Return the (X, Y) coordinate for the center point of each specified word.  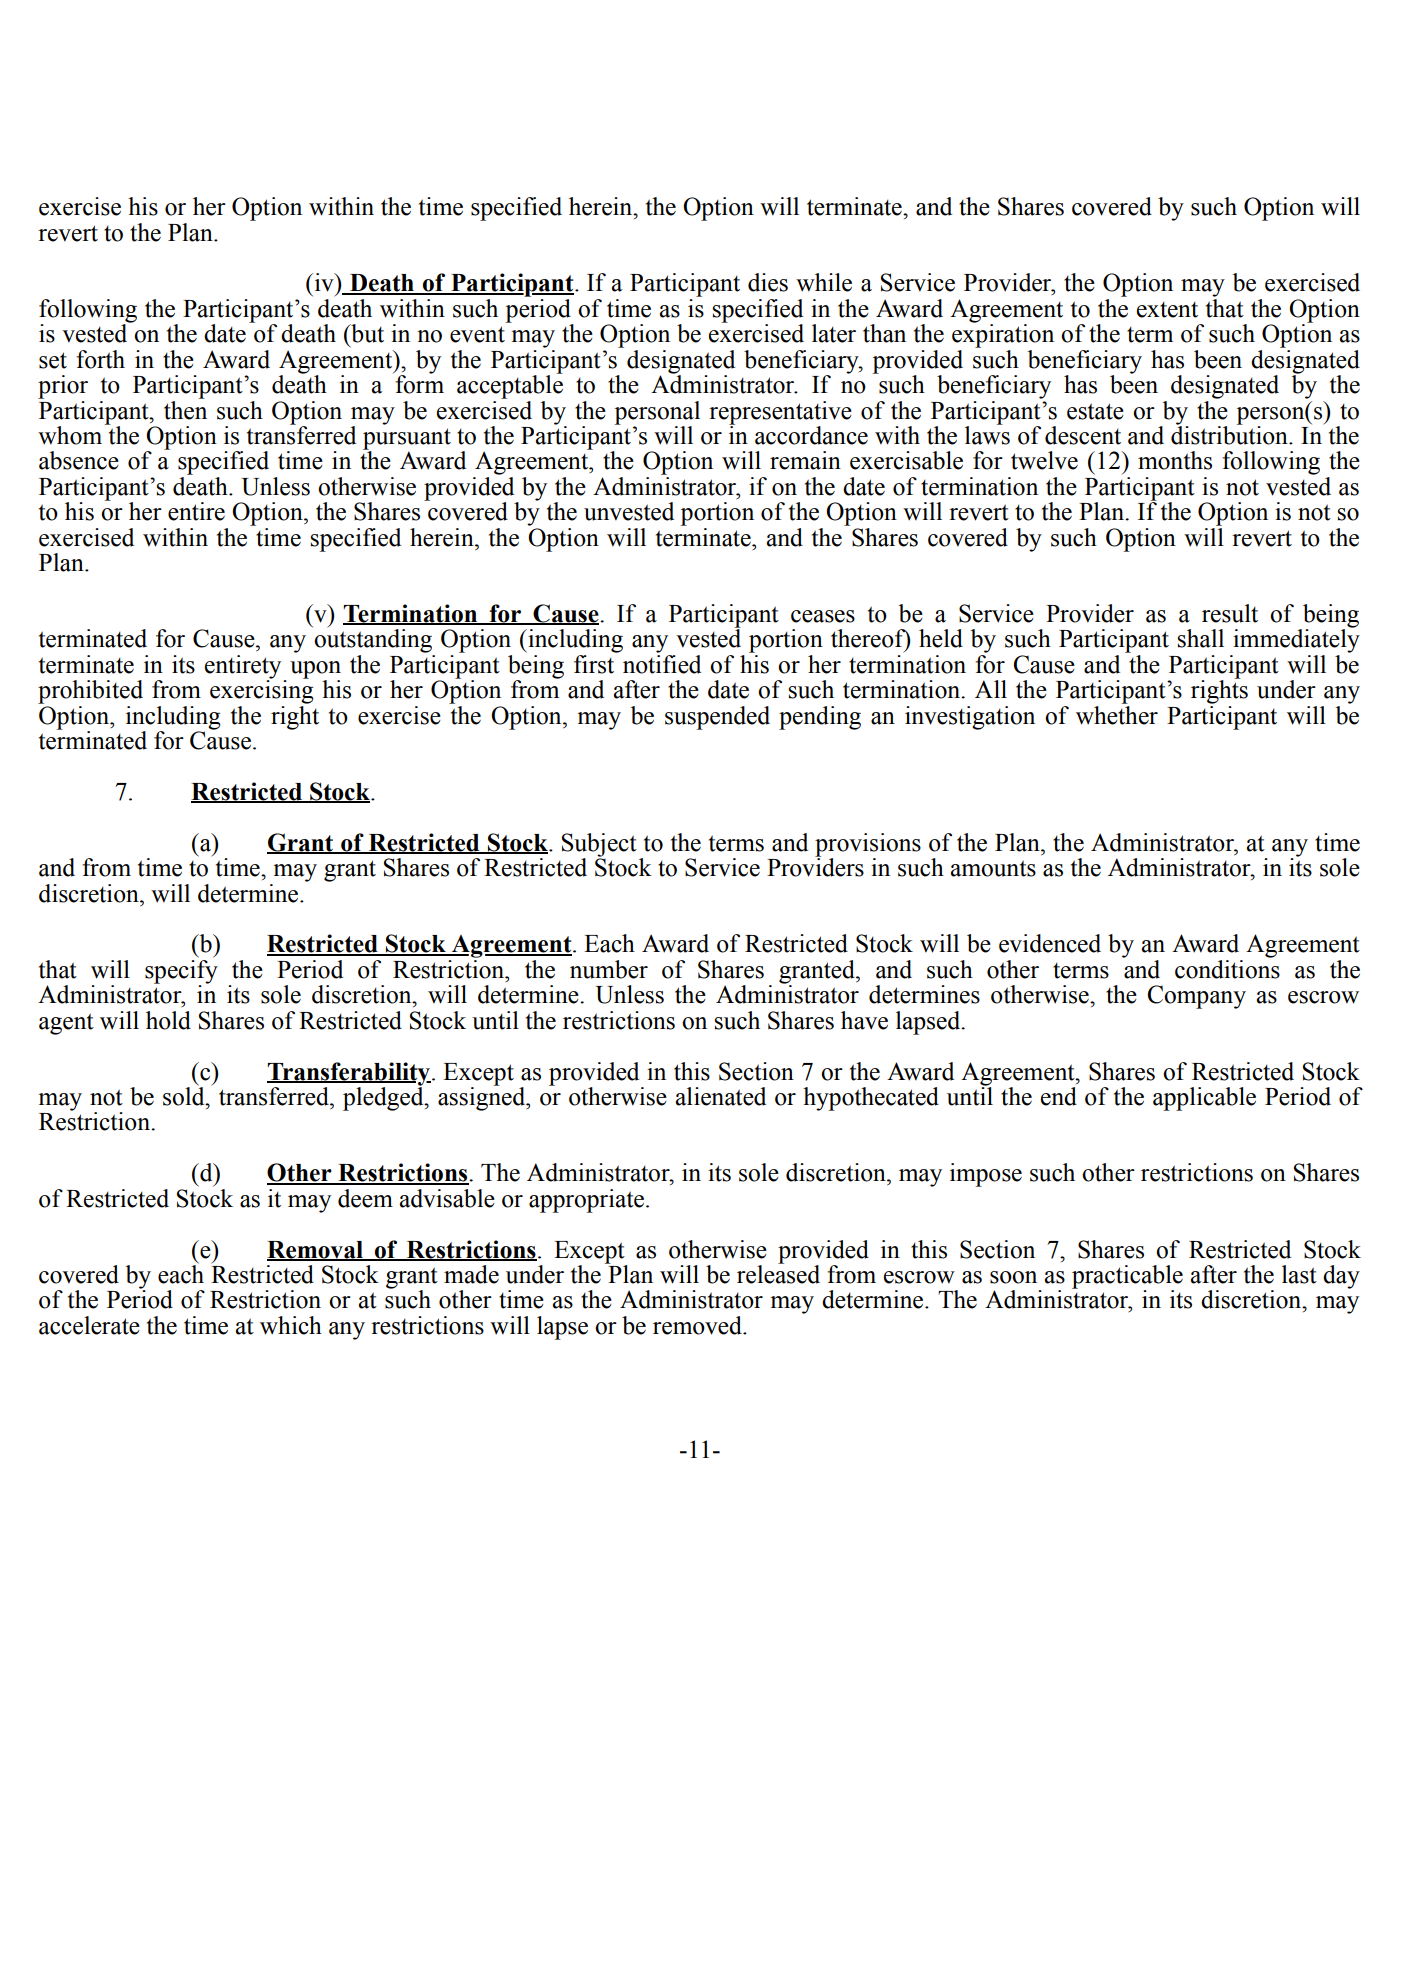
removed (698, 1325)
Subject (599, 846)
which (291, 1325)
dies (768, 282)
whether (1117, 714)
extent (1167, 310)
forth (100, 359)
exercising (262, 691)
